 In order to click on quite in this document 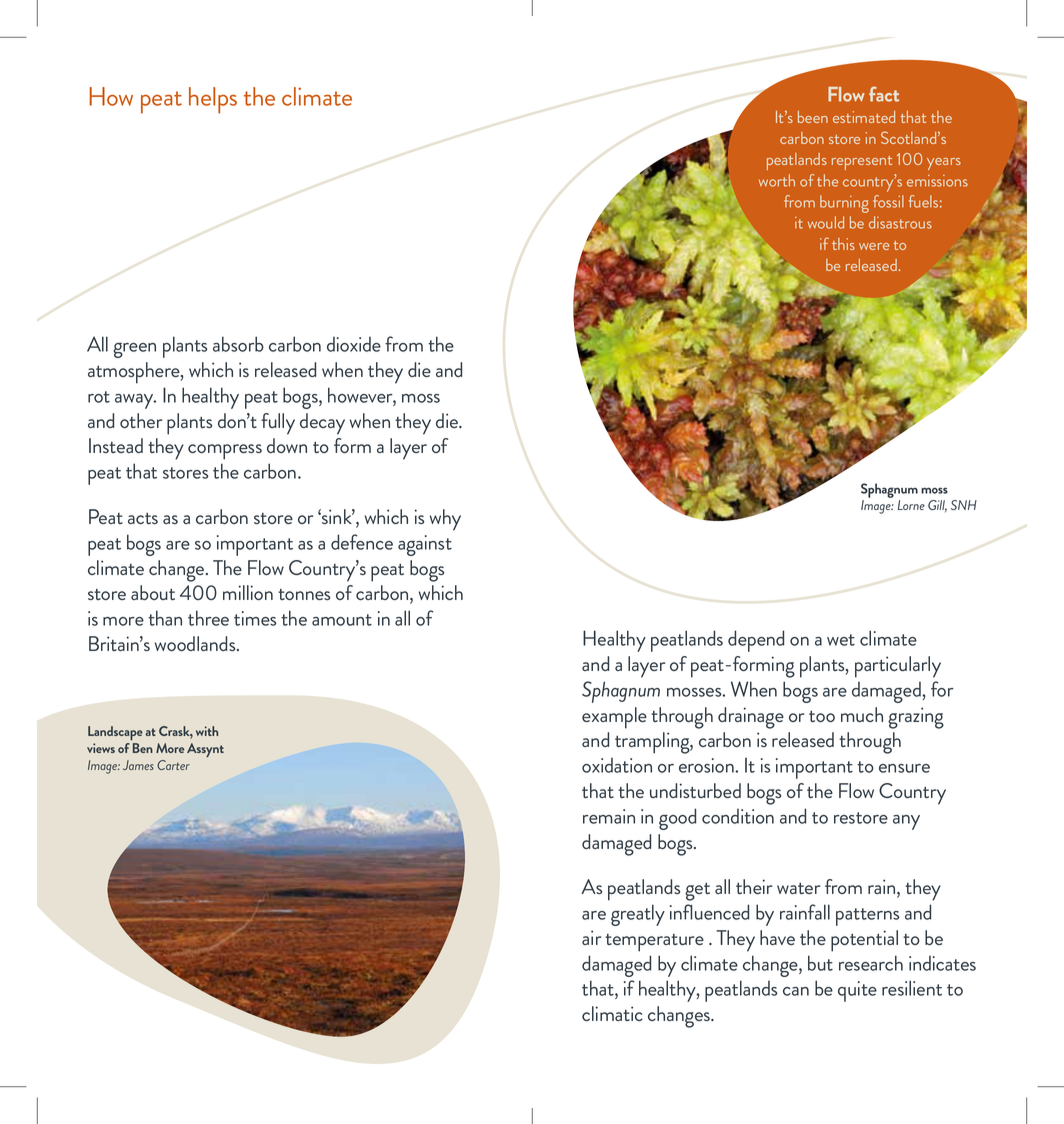, I will do `click(857, 991)`.
